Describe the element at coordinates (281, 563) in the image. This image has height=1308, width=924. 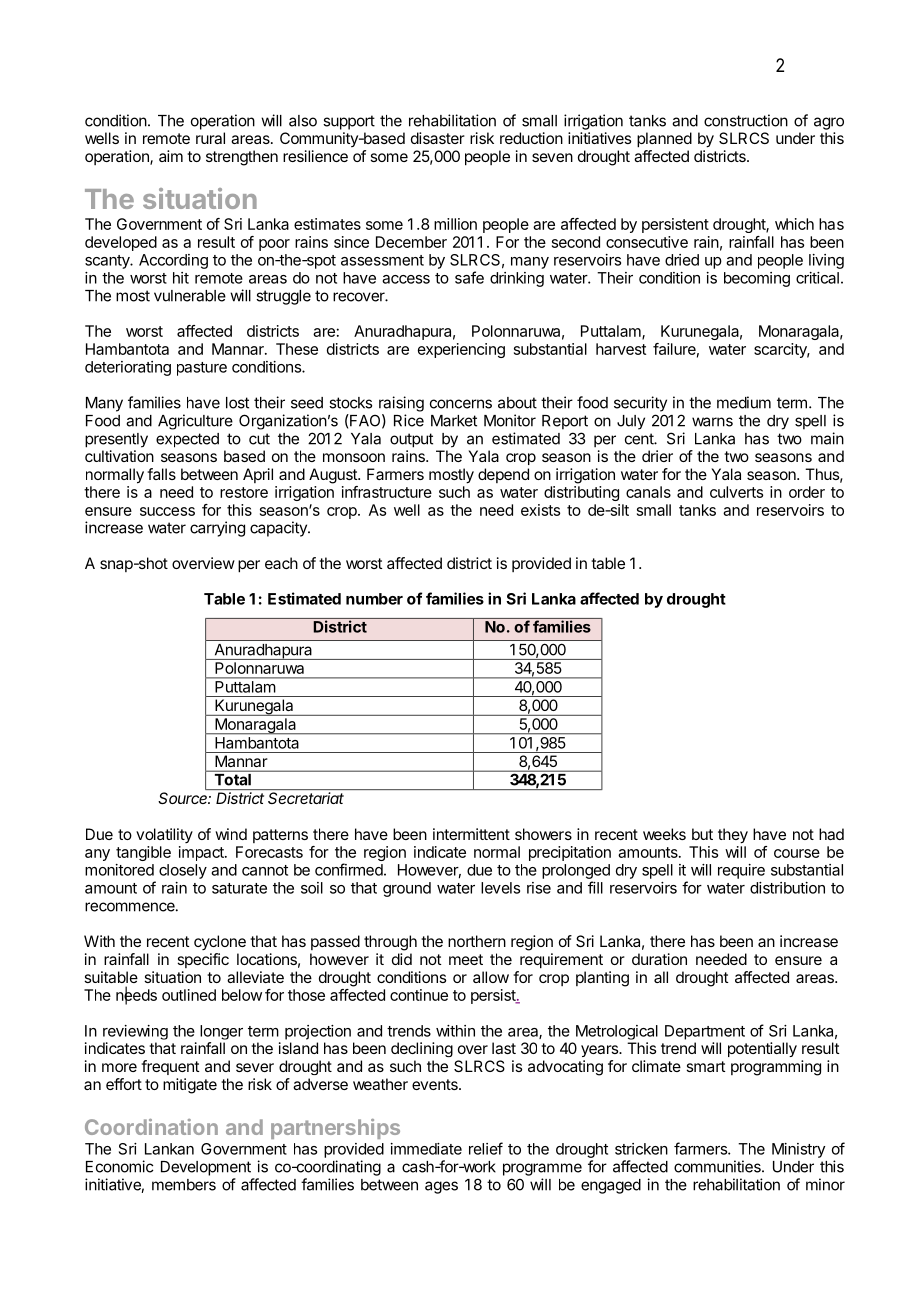
I see `each` at that location.
